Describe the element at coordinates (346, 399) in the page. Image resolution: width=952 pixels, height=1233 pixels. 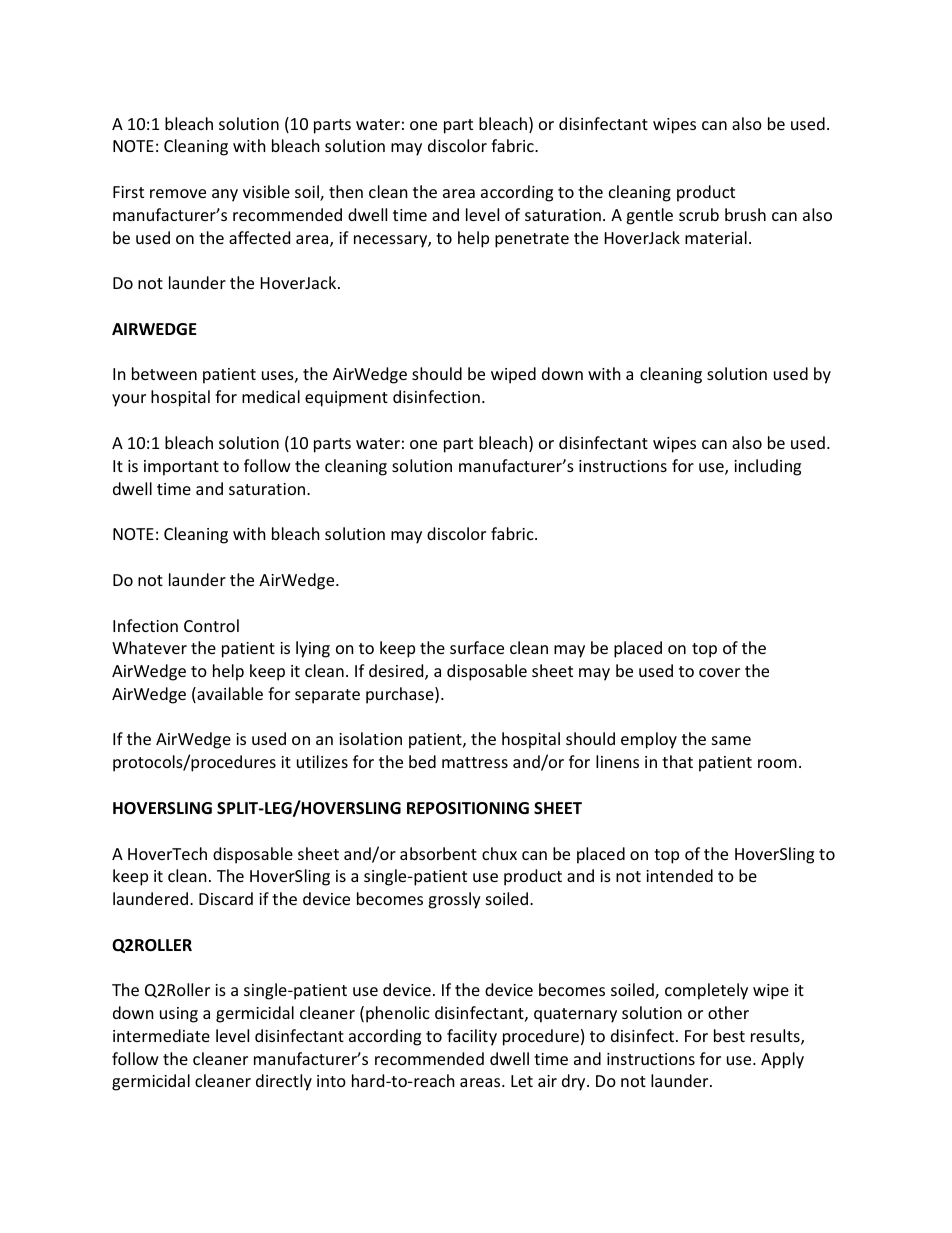
I see `equipment` at that location.
